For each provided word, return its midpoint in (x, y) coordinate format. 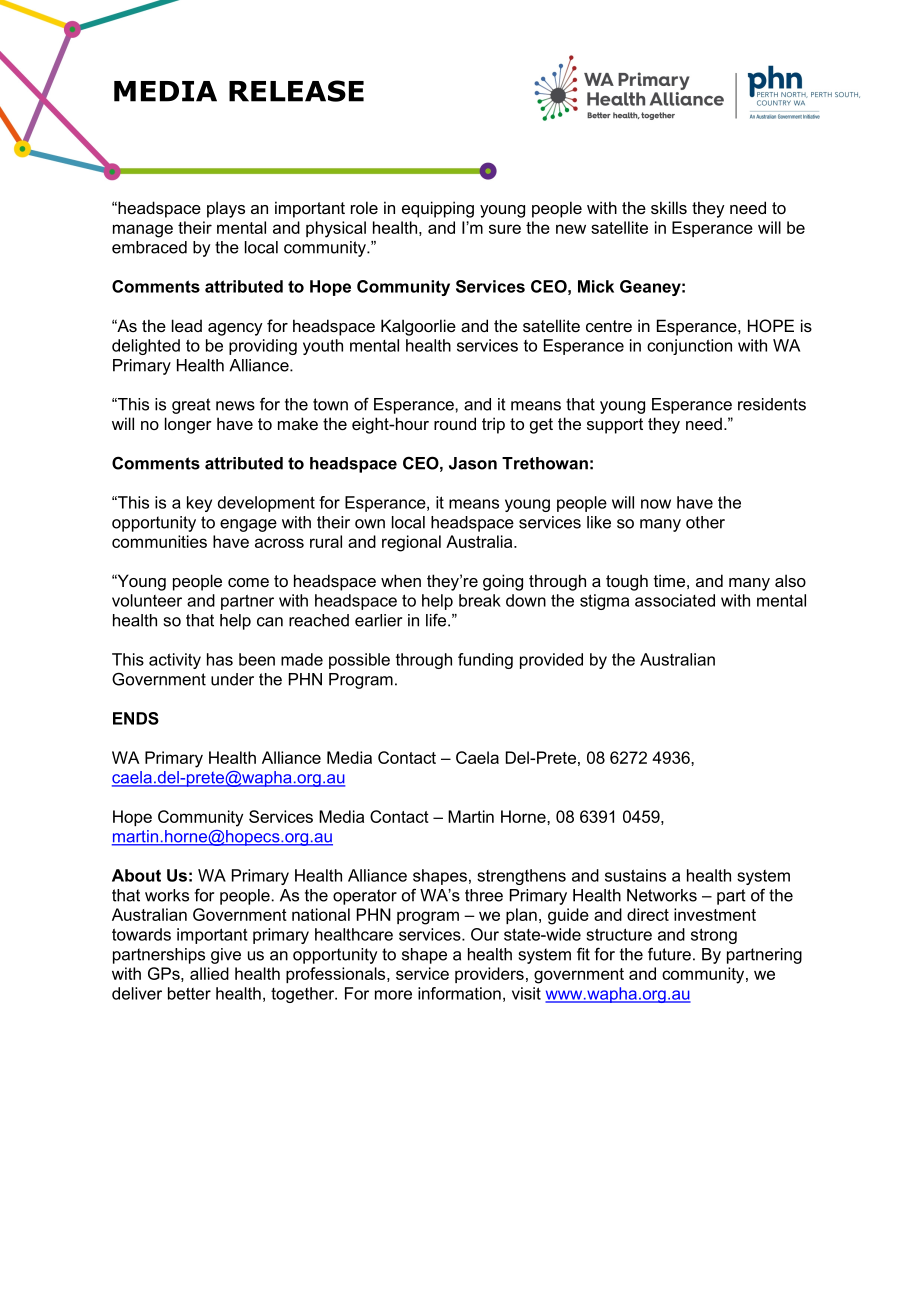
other (705, 522)
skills (669, 207)
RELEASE (296, 91)
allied (209, 973)
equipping (438, 209)
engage (248, 525)
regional (411, 543)
